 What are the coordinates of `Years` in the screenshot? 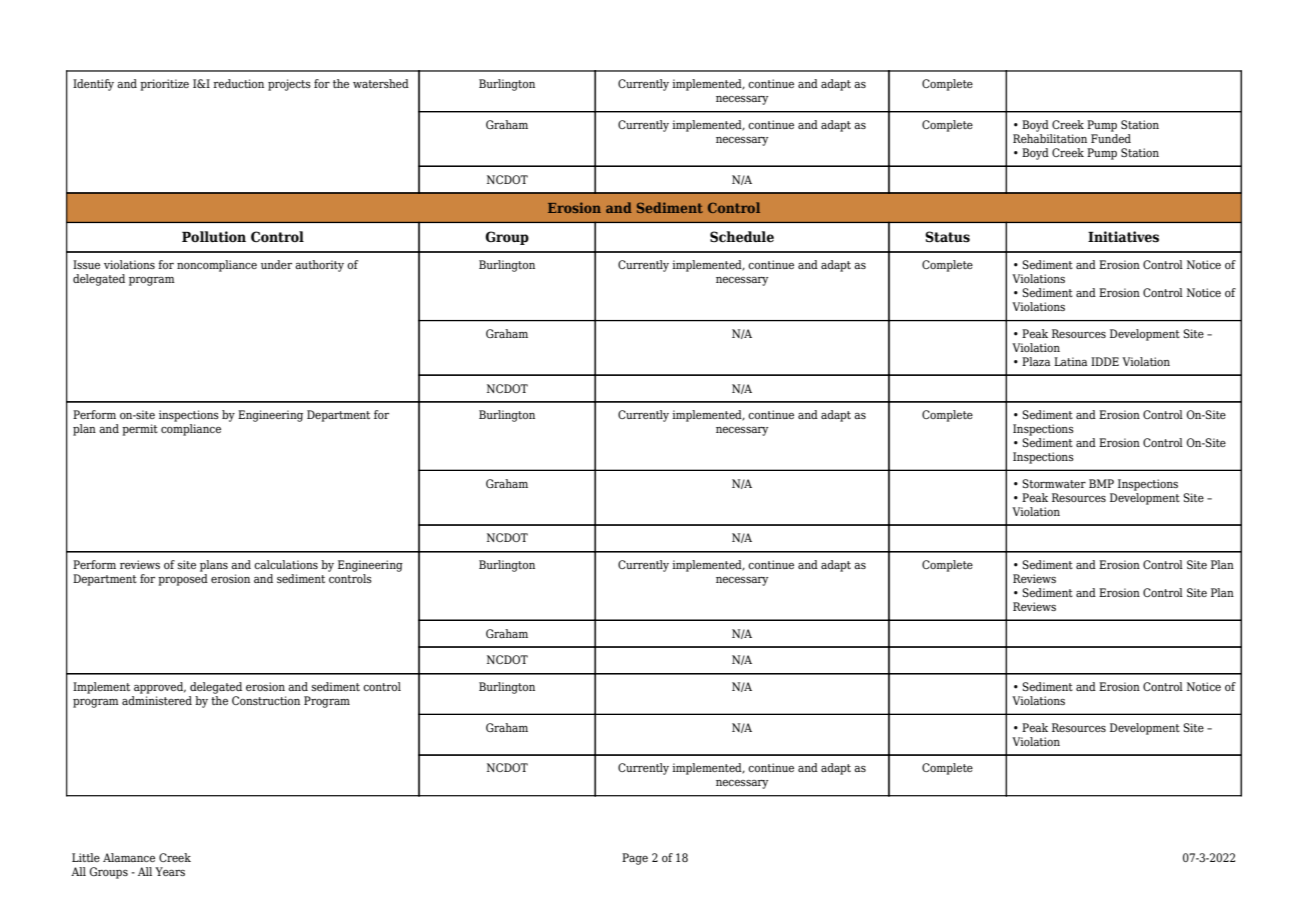 It's located at (170, 871).
